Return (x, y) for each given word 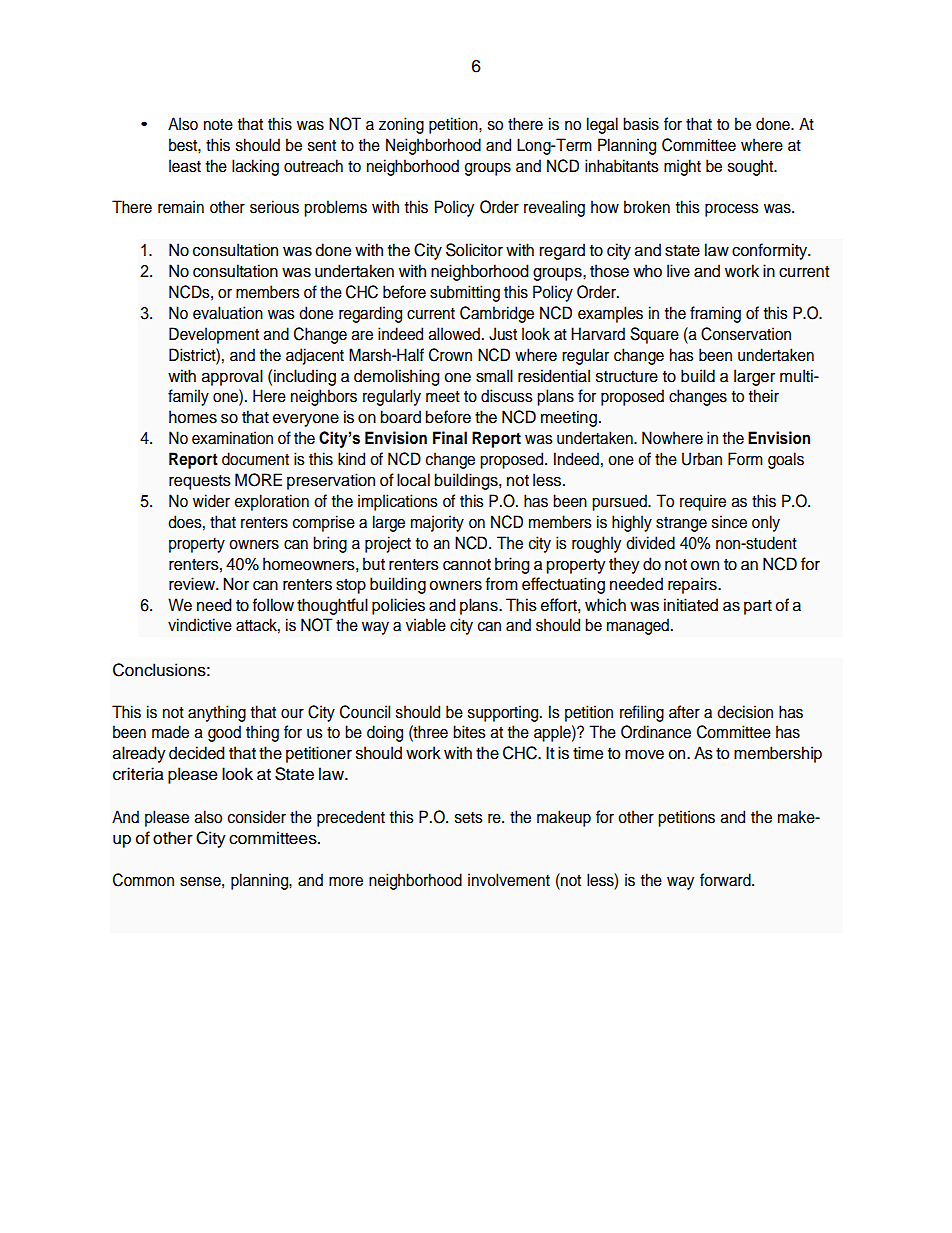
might (682, 167)
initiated (691, 605)
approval (232, 377)
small (494, 376)
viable (426, 625)
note (218, 125)
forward (726, 880)
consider (257, 817)
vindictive (200, 625)
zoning (401, 125)
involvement (509, 880)
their (764, 396)
